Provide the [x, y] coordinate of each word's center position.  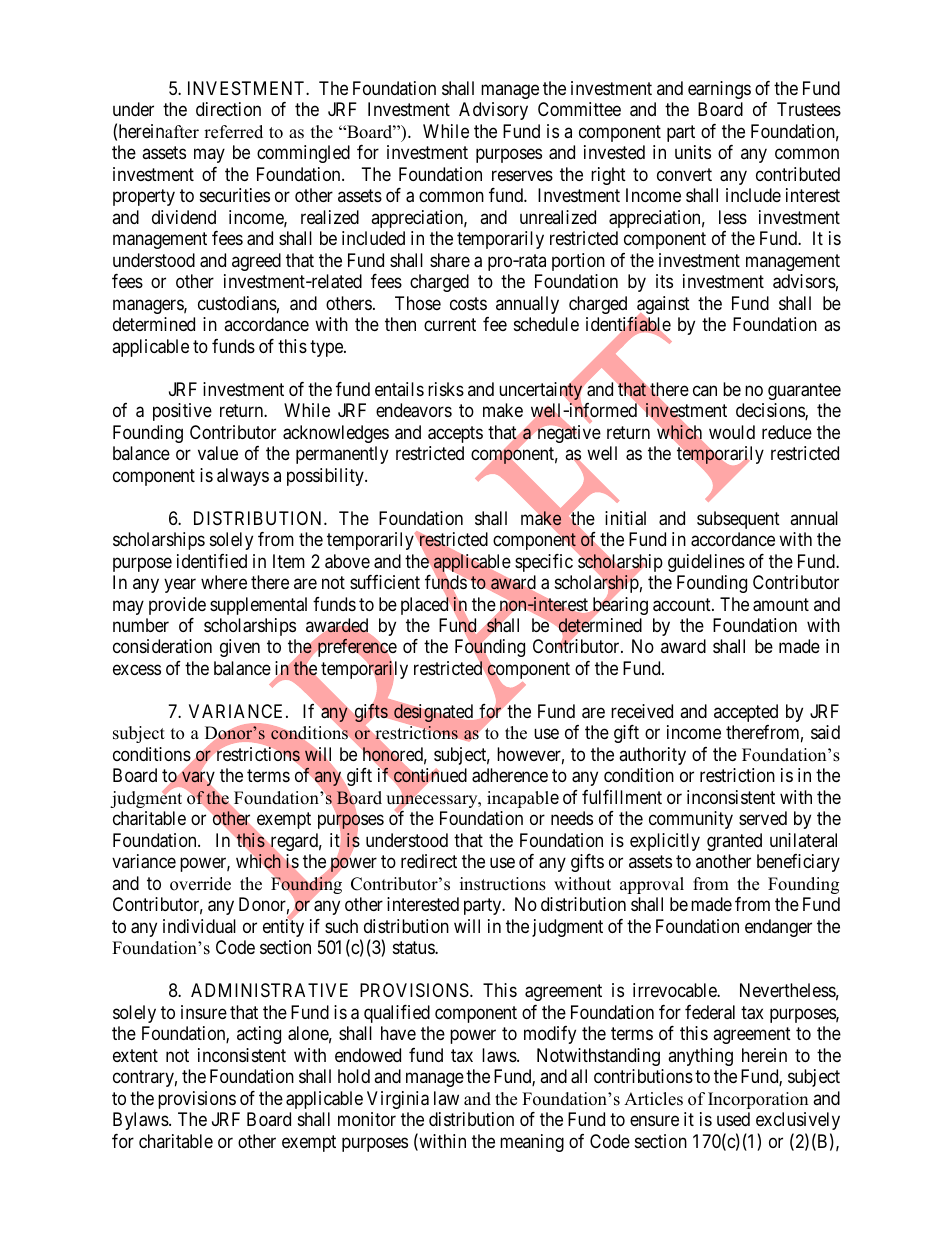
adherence [510, 775]
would [732, 432]
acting [259, 1035]
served [763, 818]
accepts [455, 434]
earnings [719, 90]
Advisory [493, 111]
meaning [532, 1143]
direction [228, 109]
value [218, 453]
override [200, 884]
